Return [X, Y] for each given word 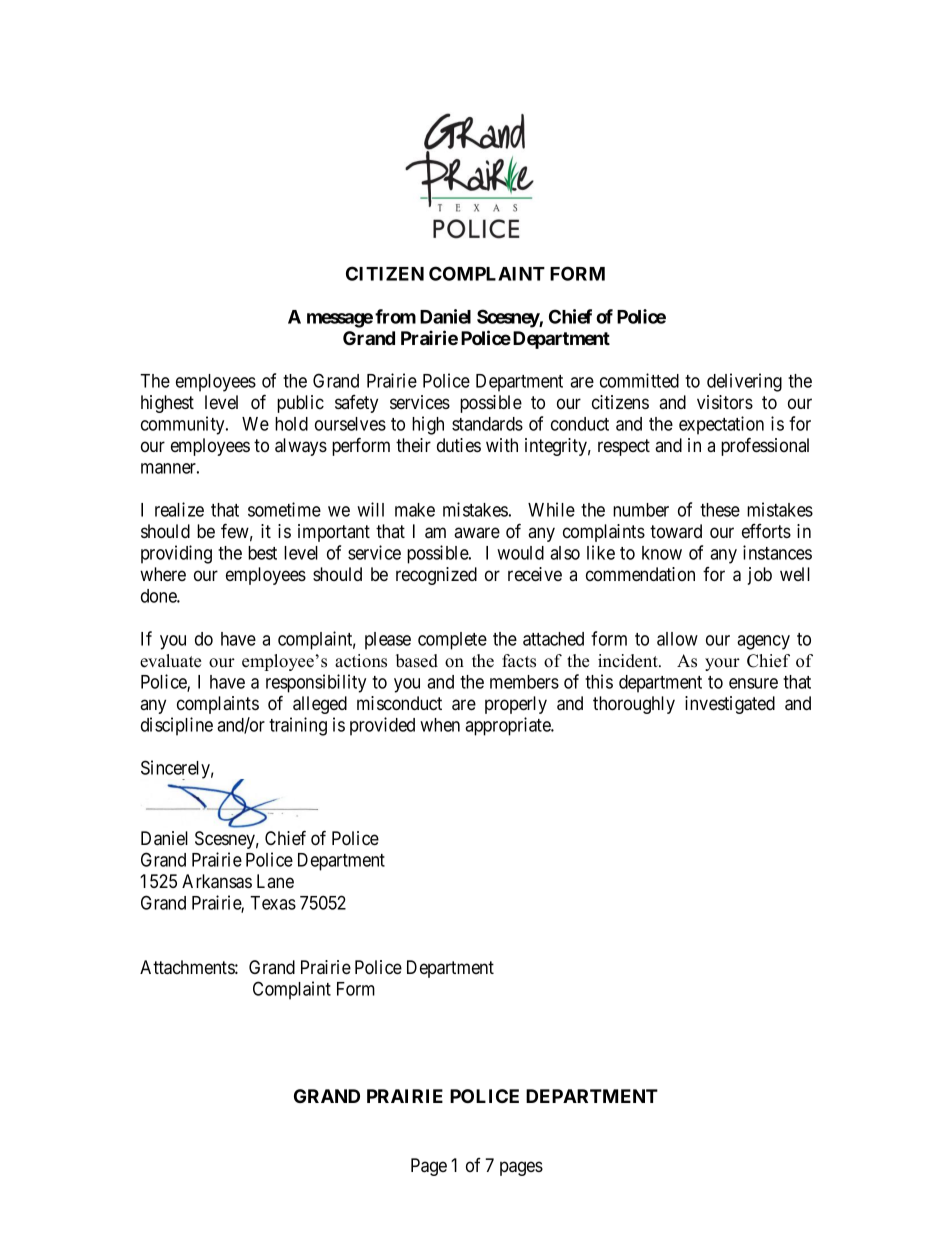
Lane [275, 881]
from [395, 316]
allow [677, 639]
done [159, 596]
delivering [744, 382]
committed [639, 380]
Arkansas [217, 881]
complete [452, 641]
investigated [730, 705]
